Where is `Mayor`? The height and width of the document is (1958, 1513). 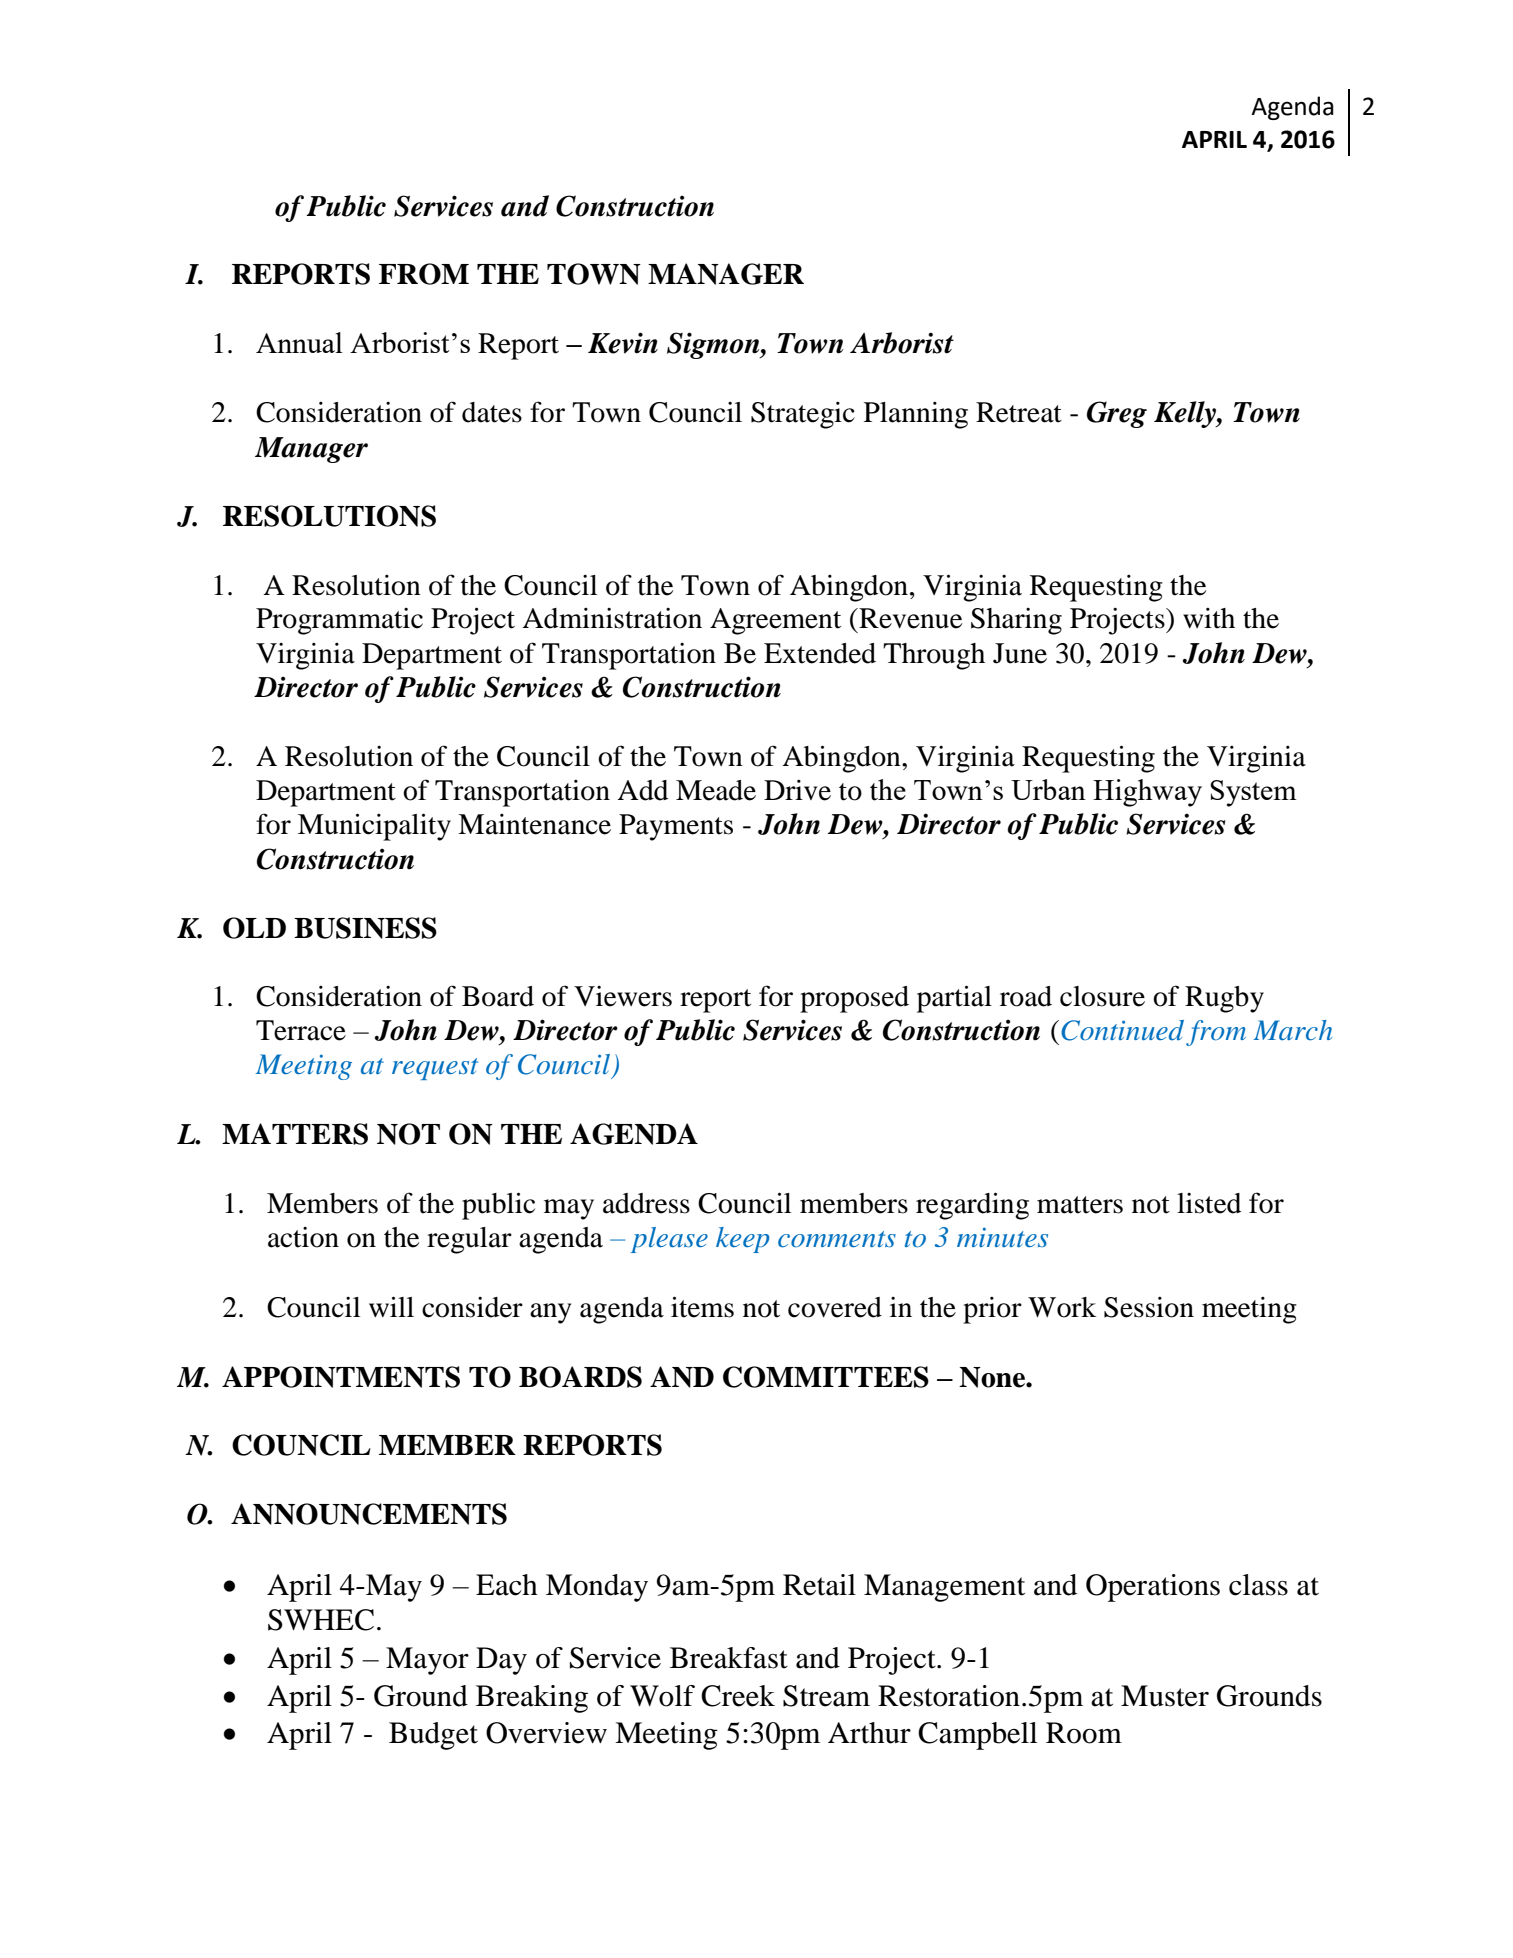 Mayor is located at coordinates (427, 1661).
